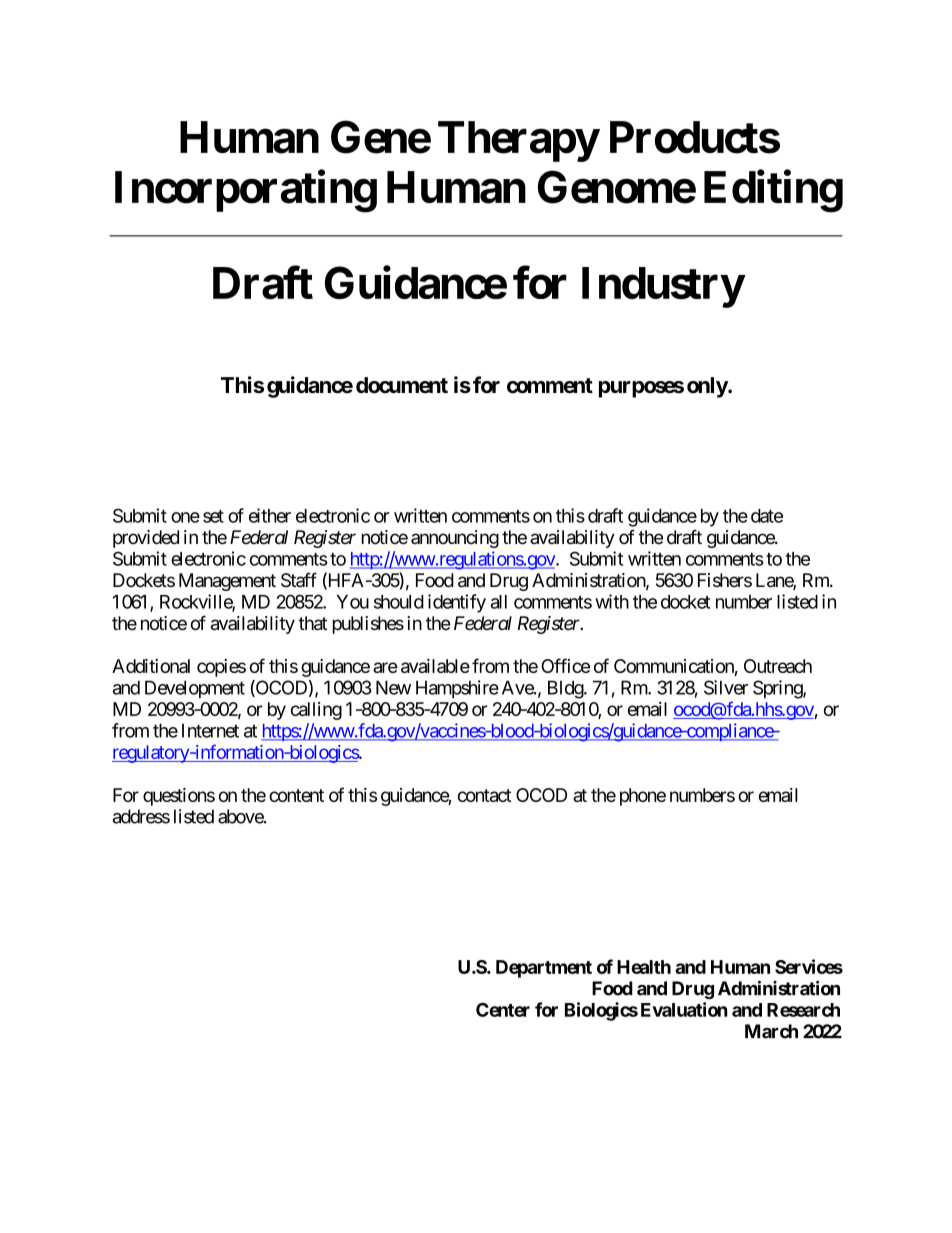 This document has width=952, height=1233. Describe the element at coordinates (402, 385) in the document. I see `document` at that location.
